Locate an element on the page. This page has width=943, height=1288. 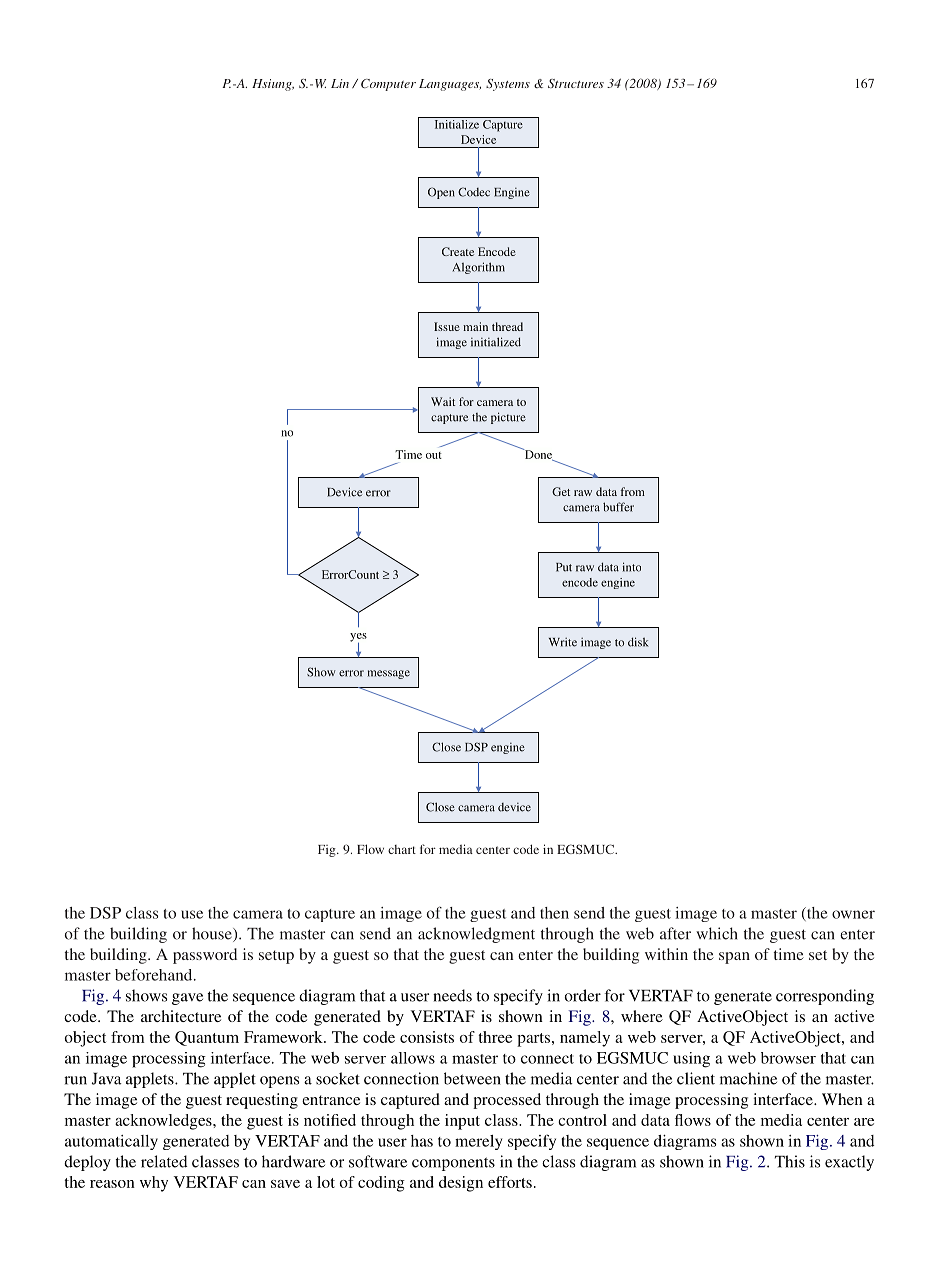
merely is located at coordinates (478, 1142).
